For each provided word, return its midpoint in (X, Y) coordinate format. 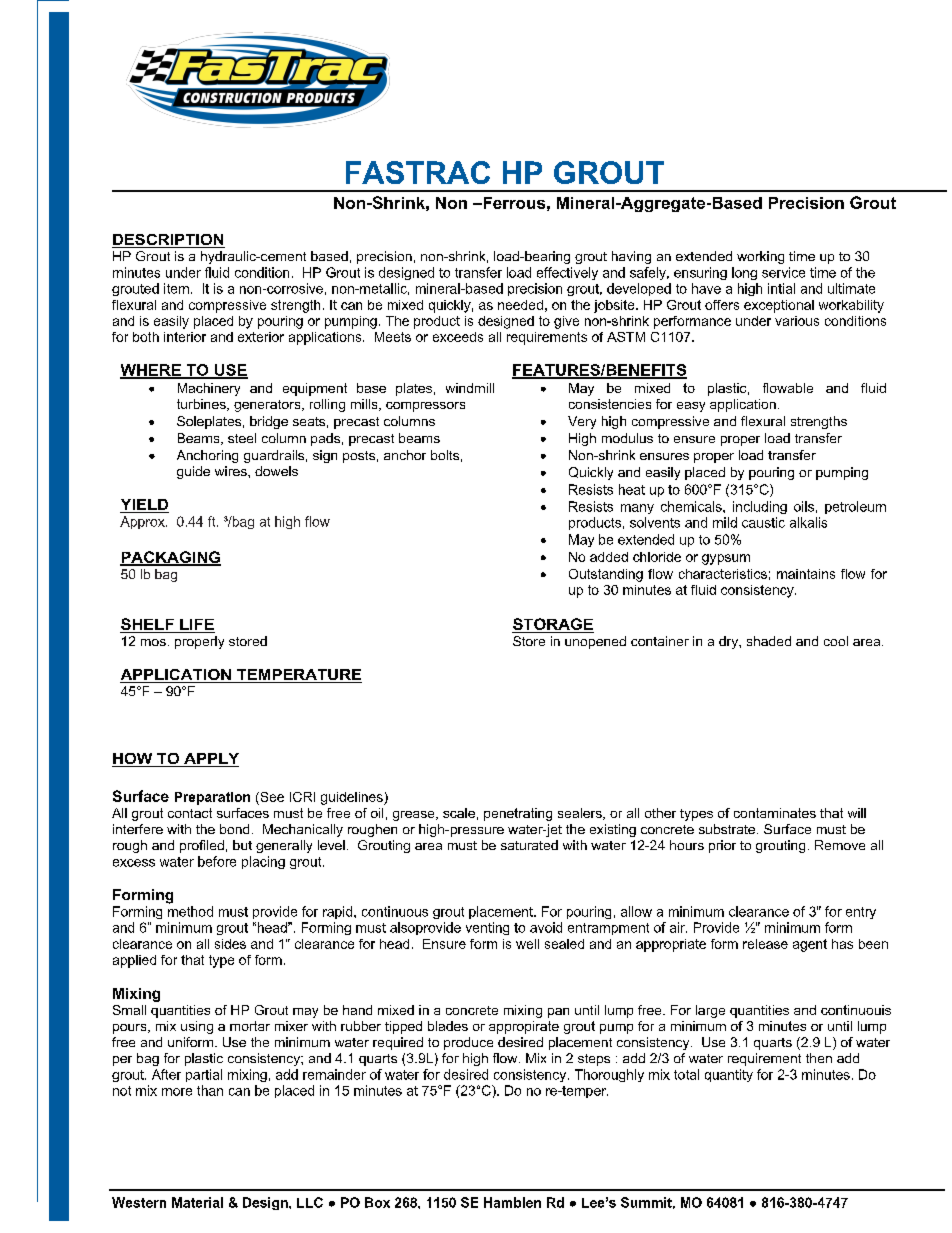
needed (520, 305)
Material (197, 1202)
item (176, 288)
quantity (729, 1075)
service (783, 272)
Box (377, 1202)
